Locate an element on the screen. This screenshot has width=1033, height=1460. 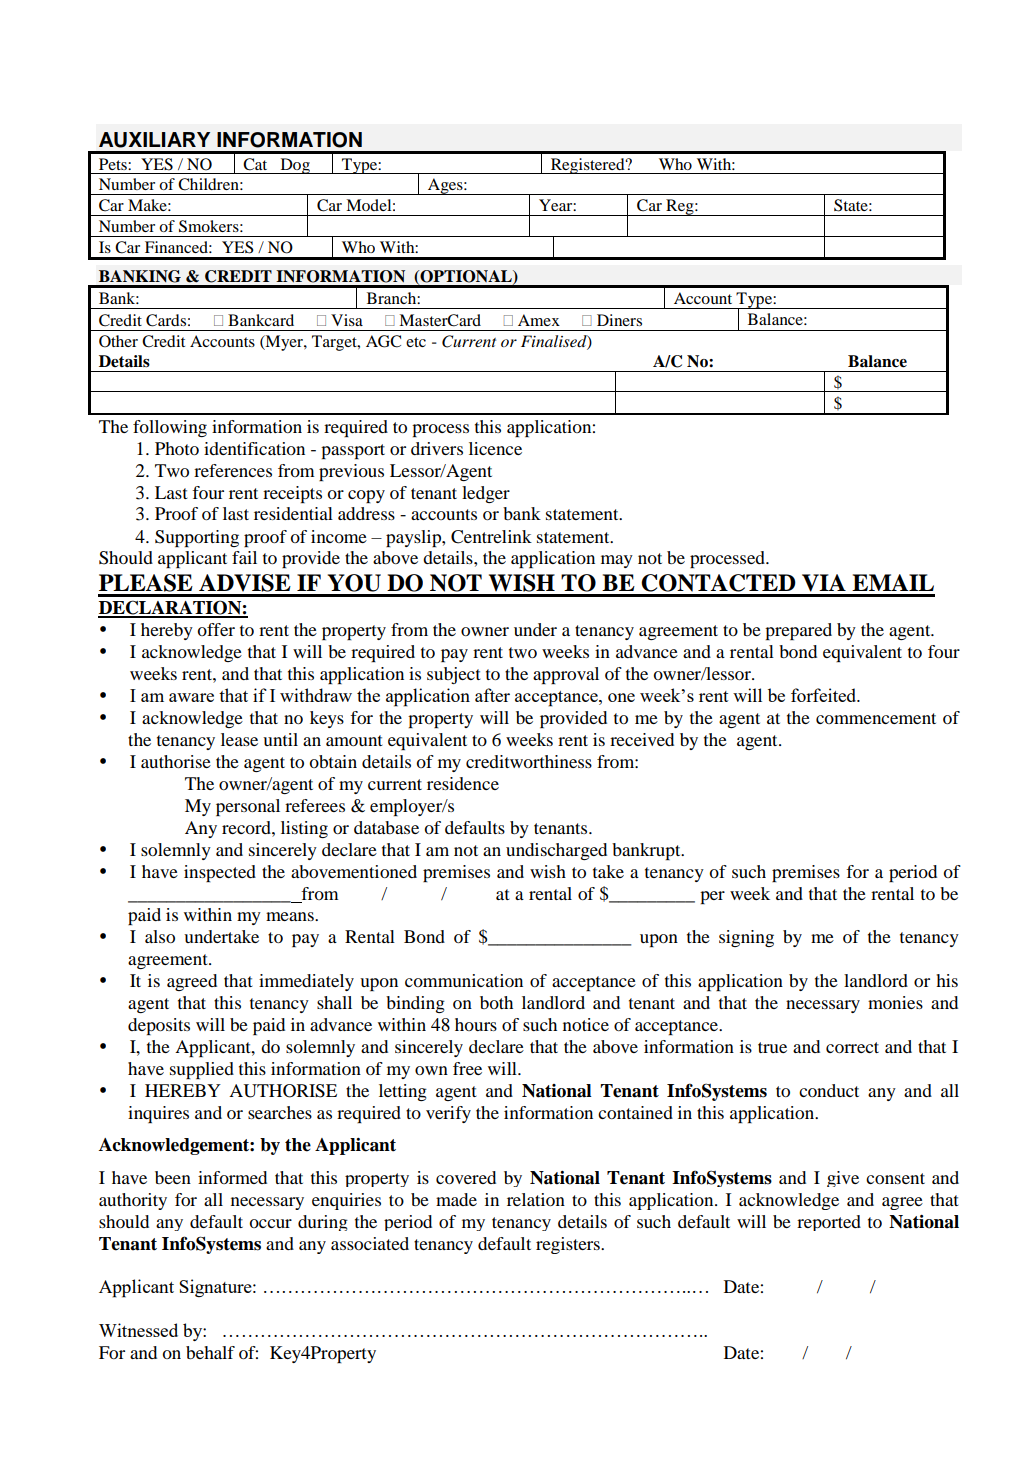
registers is located at coordinates (569, 1245).
